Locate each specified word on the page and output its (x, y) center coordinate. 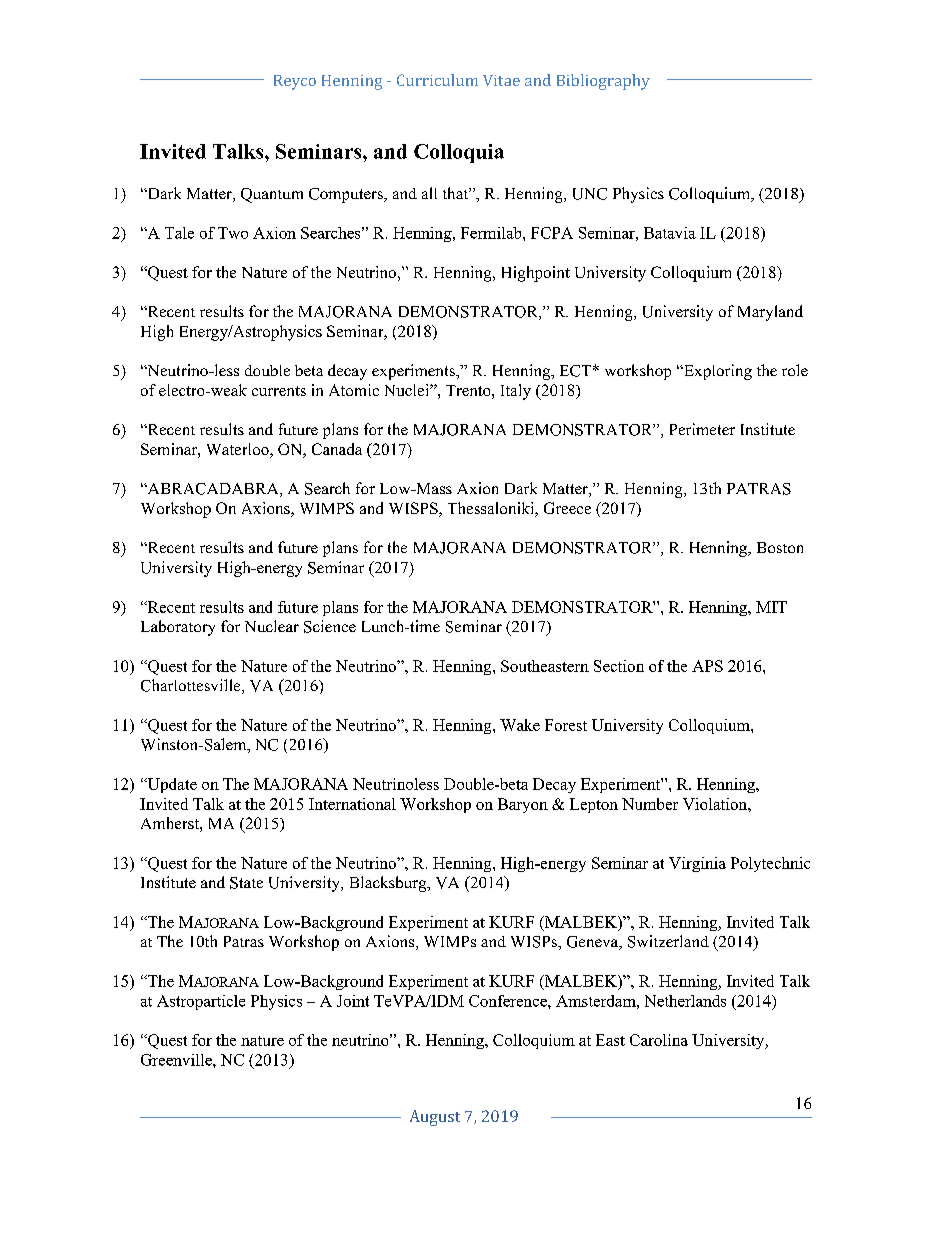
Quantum (272, 195)
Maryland (770, 313)
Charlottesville (192, 686)
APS (707, 666)
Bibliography (603, 82)
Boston (780, 547)
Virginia (697, 864)
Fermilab (492, 233)
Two (233, 233)
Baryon (523, 805)
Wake (520, 725)
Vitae (501, 80)
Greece (567, 508)
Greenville (177, 1060)
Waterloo (239, 450)
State (246, 883)
